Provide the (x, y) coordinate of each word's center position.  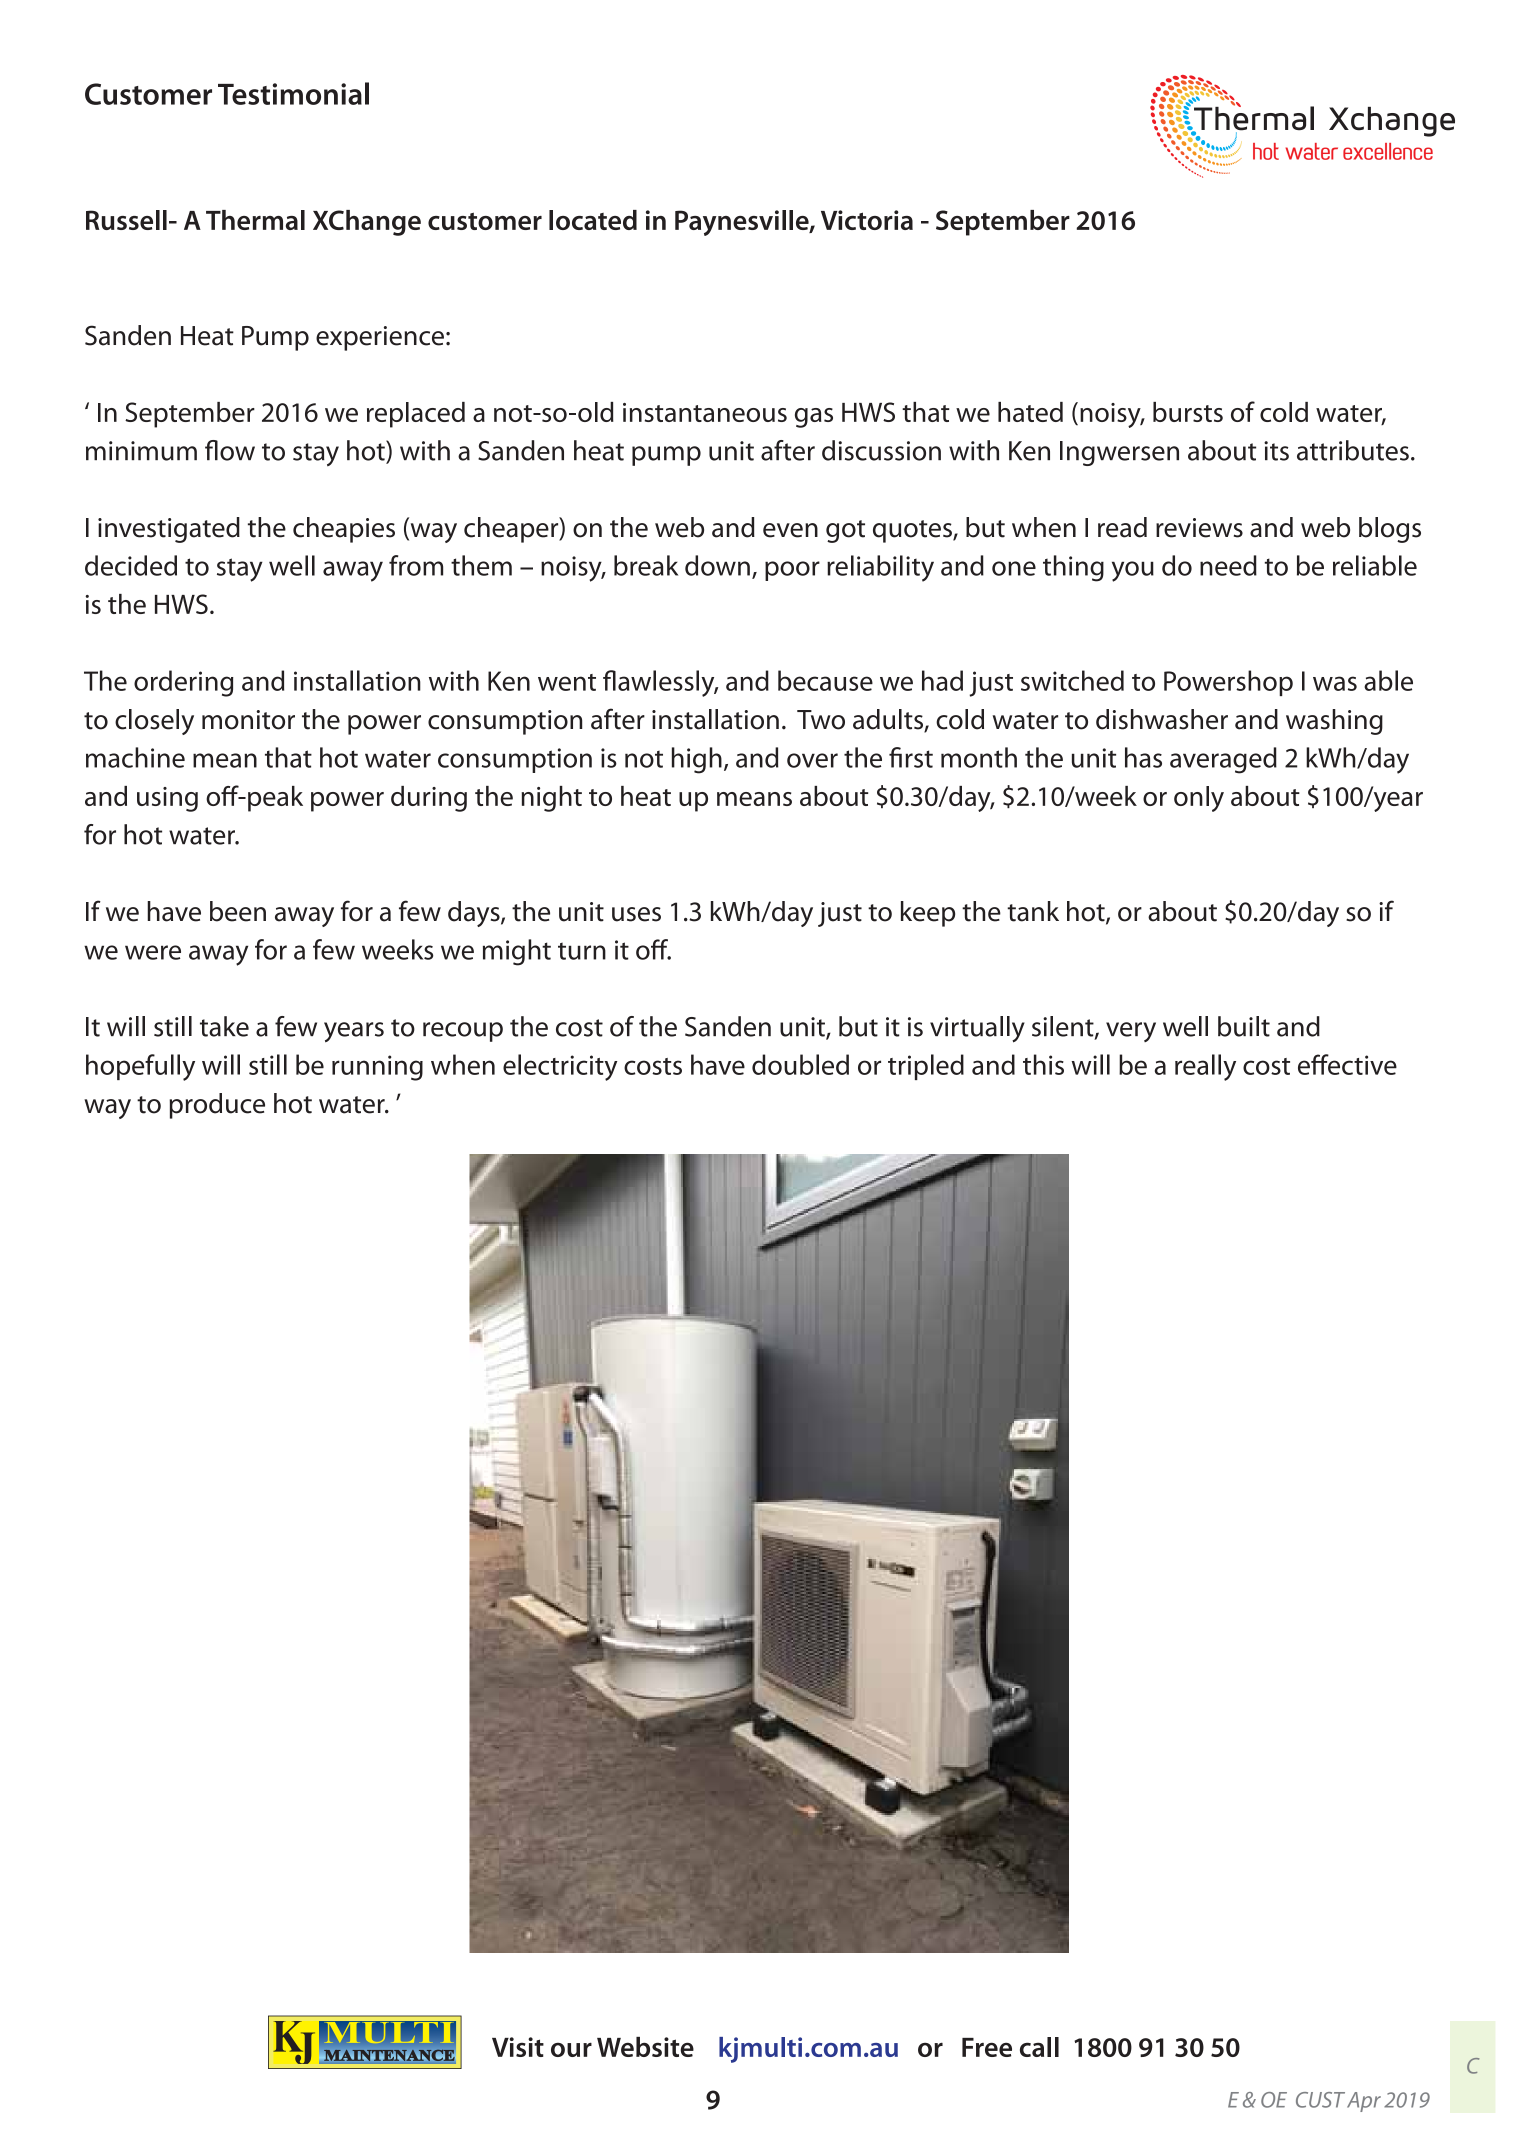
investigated (169, 530)
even (790, 530)
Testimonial (293, 93)
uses (636, 914)
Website (645, 2047)
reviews (1199, 528)
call (1039, 2047)
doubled (800, 1064)
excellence (1388, 151)
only (1199, 799)
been (238, 911)
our (571, 2049)
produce (217, 1106)
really (1205, 1067)
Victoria (867, 220)
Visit (518, 2047)
